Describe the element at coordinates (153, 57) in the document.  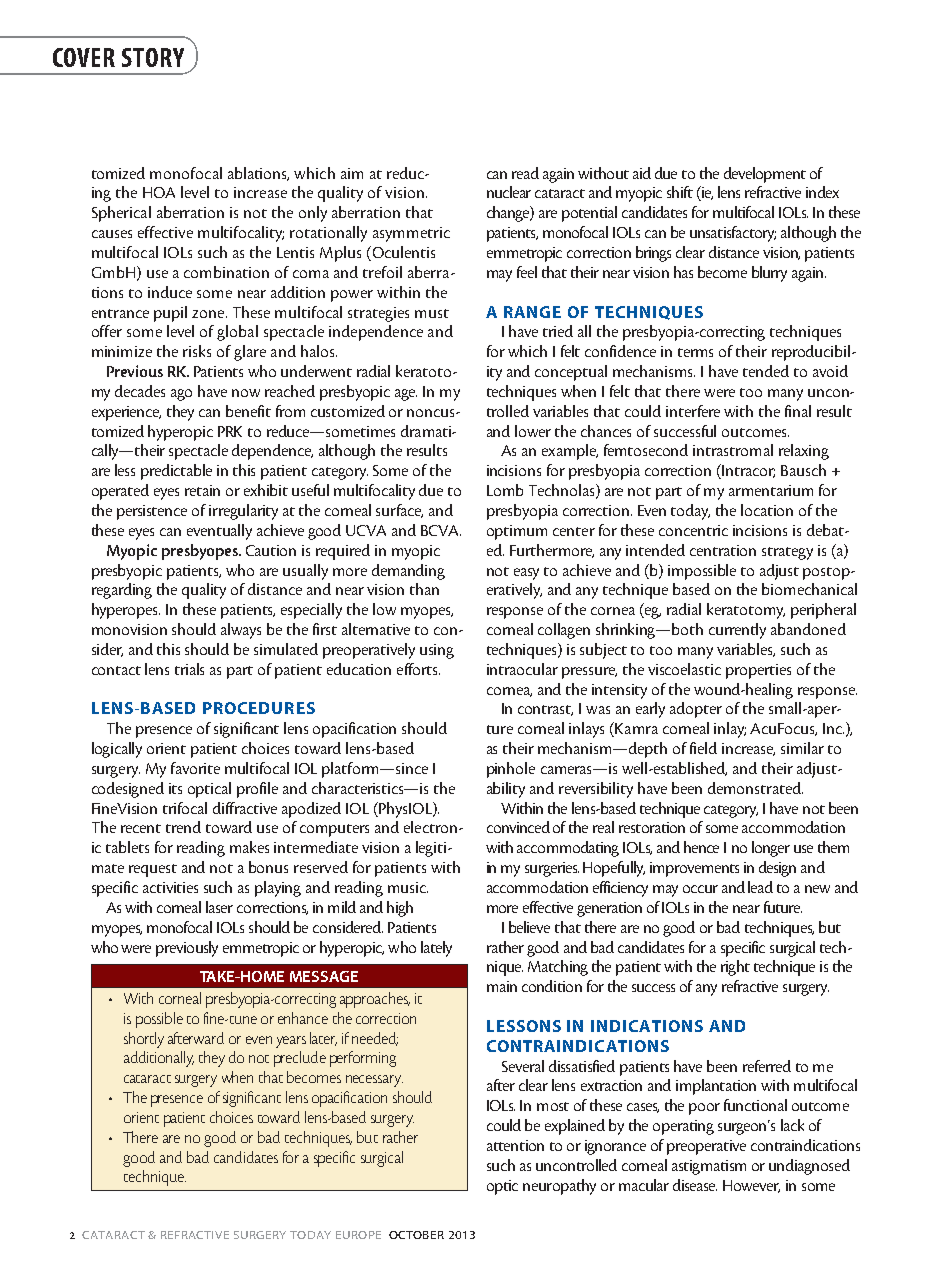
I see `STORY` at that location.
